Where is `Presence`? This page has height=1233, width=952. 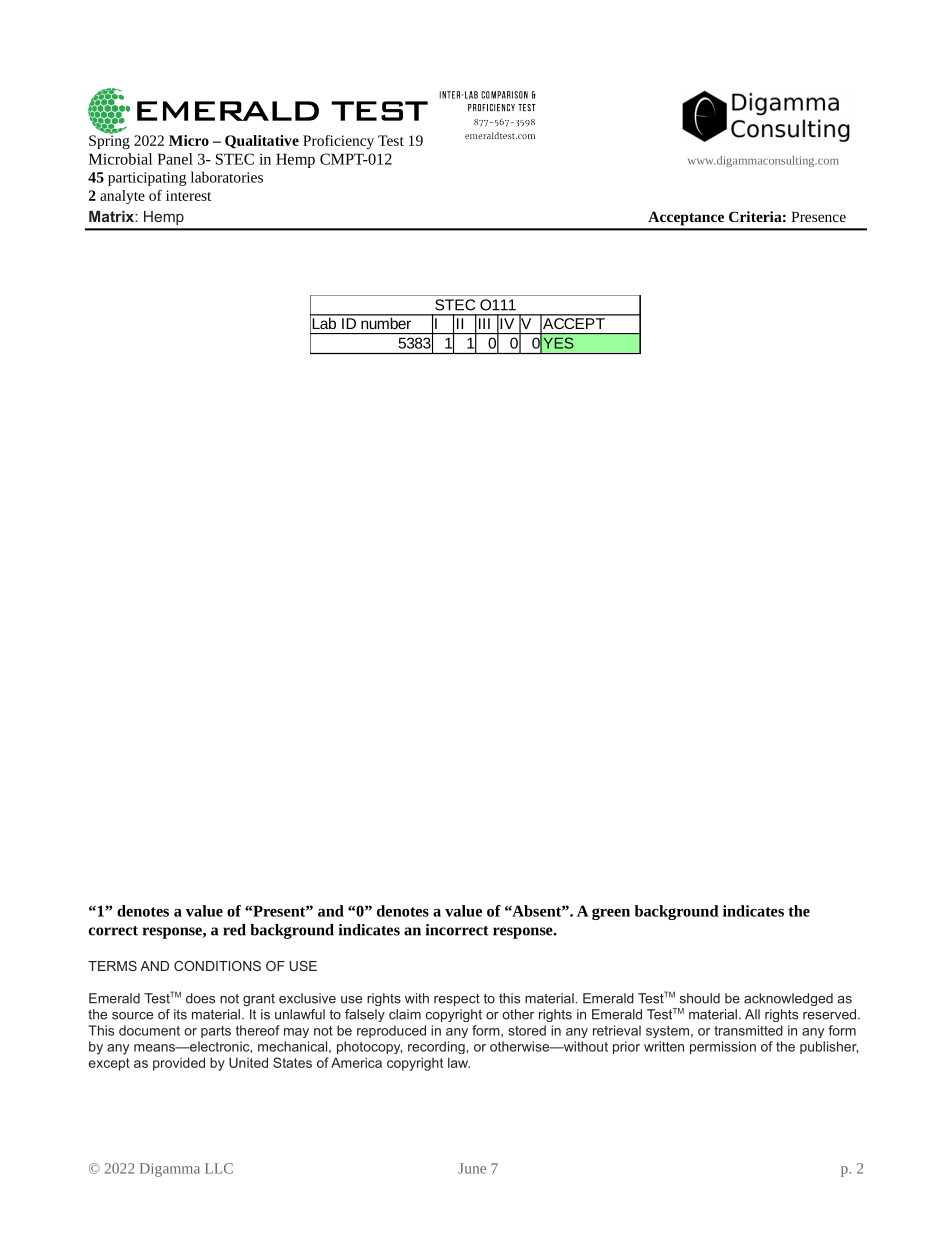
Presence is located at coordinates (818, 217).
